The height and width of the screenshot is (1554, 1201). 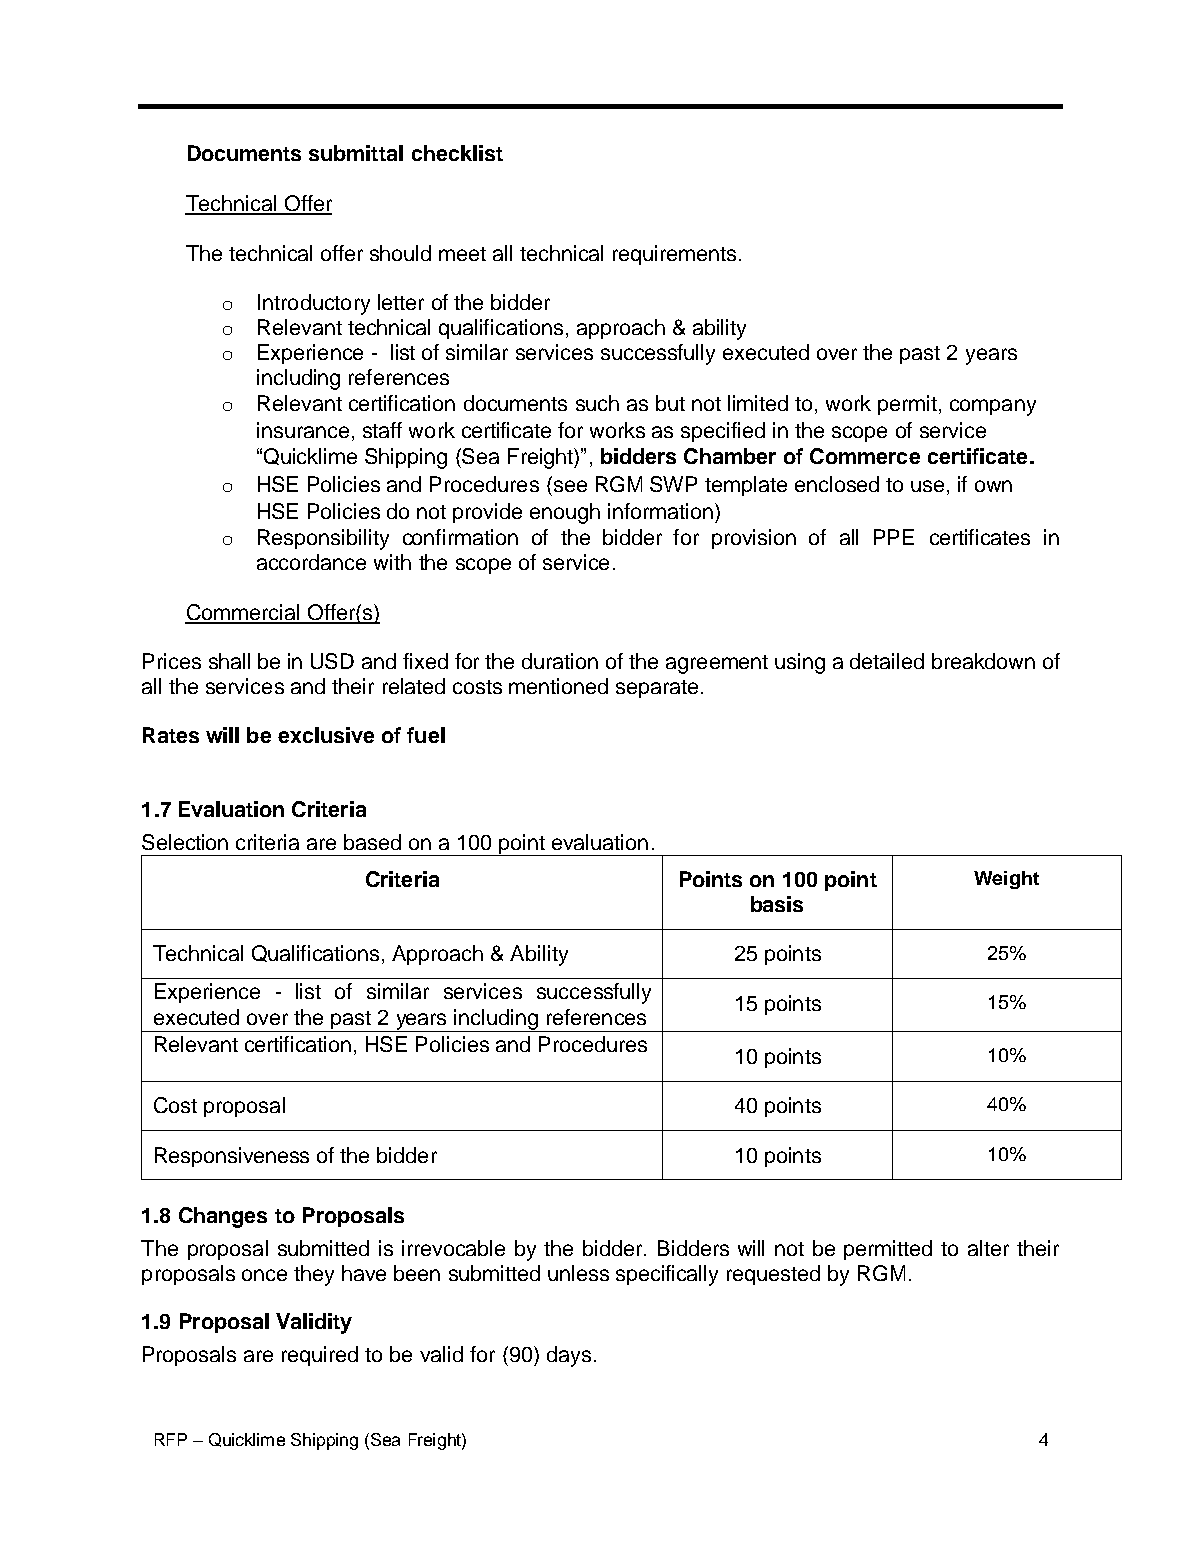 What do you see at coordinates (356, 153) in the screenshot?
I see `submittal` at bounding box center [356, 153].
